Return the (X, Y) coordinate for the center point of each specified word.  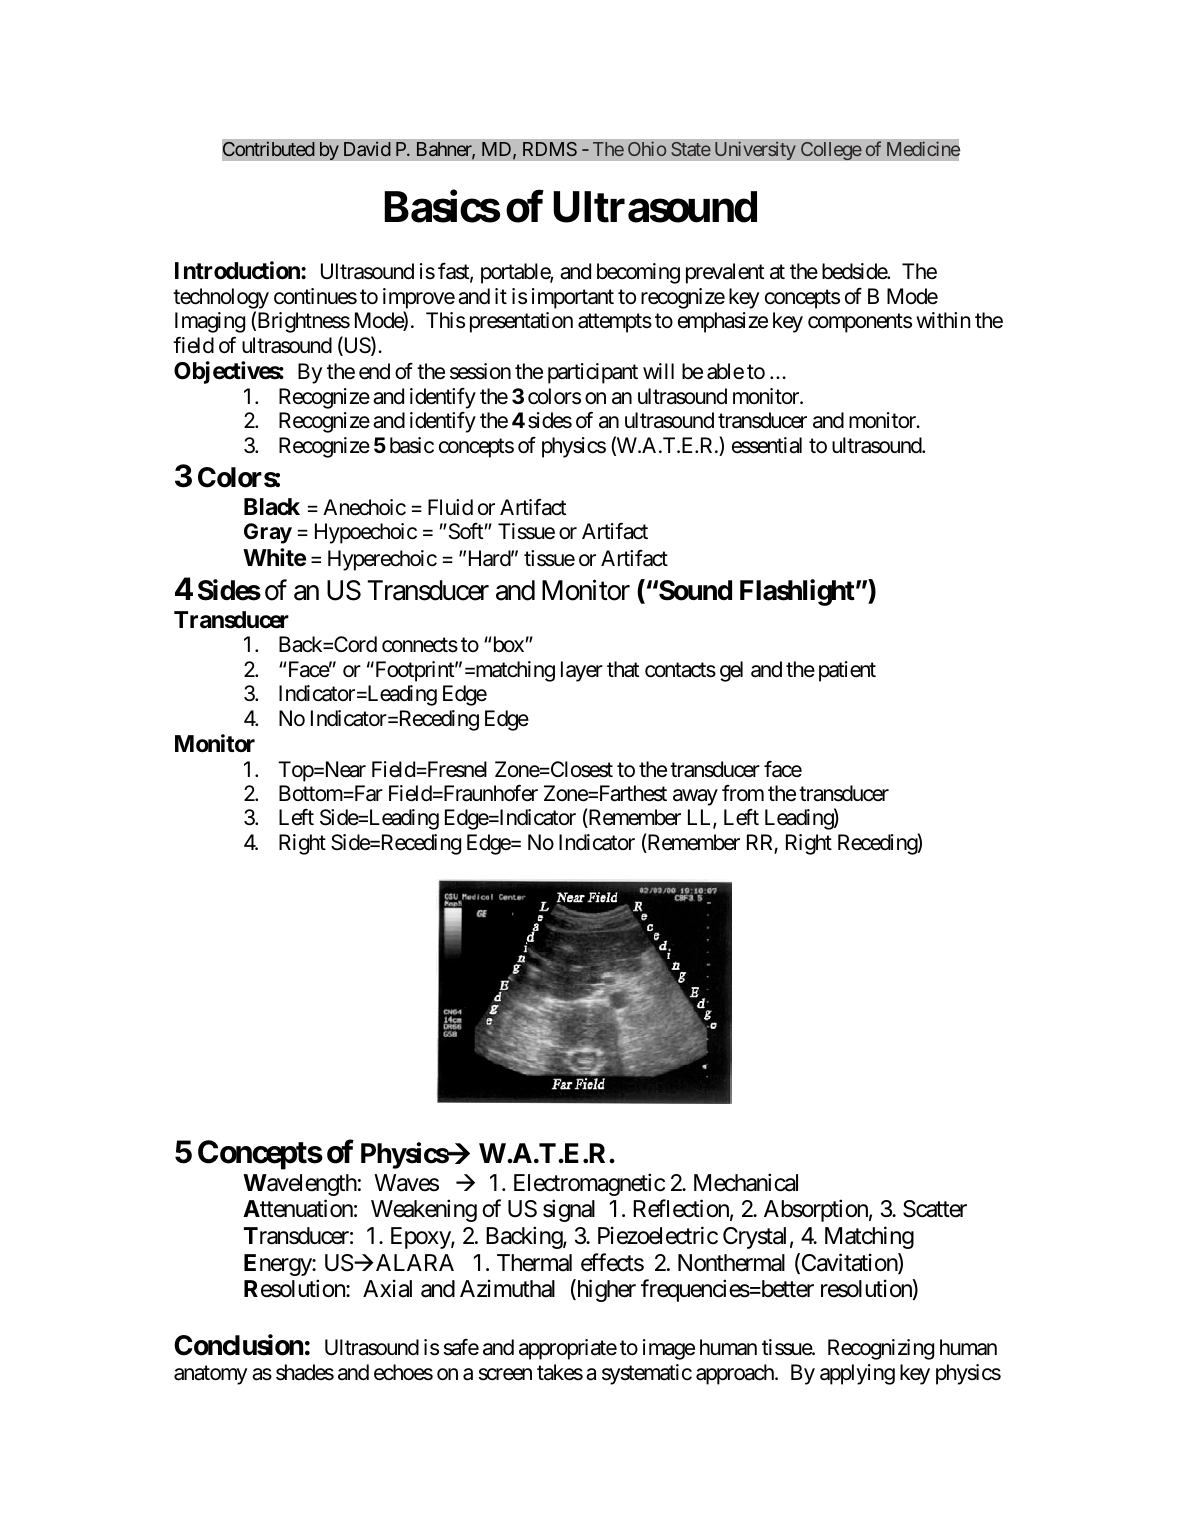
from (743, 793)
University (755, 150)
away (695, 797)
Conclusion (238, 1345)
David (367, 148)
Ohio (647, 148)
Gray (268, 533)
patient (847, 671)
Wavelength (300, 1185)
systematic (647, 1374)
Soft (465, 531)
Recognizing (881, 1349)
